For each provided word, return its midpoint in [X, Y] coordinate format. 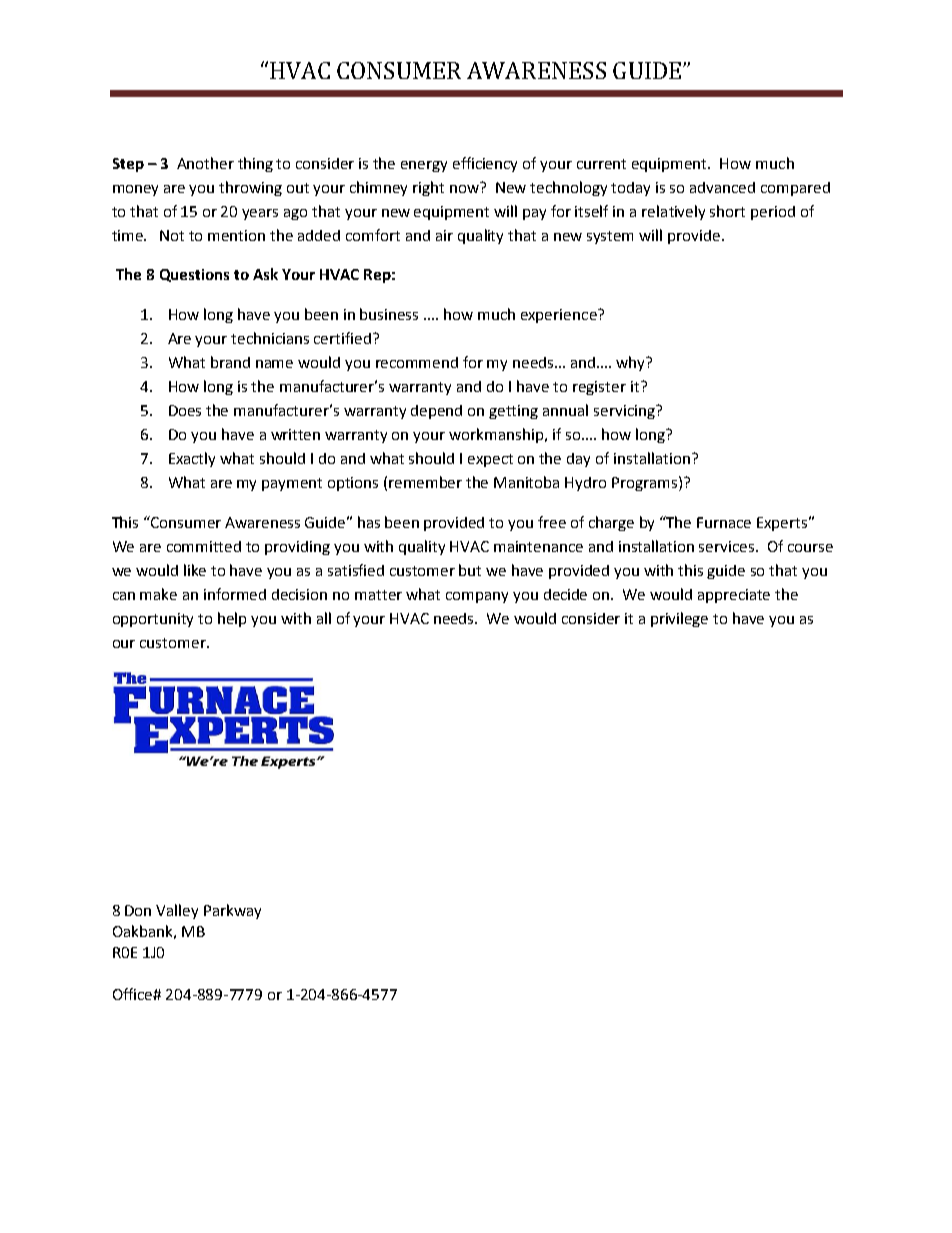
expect [490, 460]
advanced [722, 187]
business [389, 314]
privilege [679, 619]
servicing [625, 412]
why [632, 363]
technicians [270, 338]
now [466, 187]
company [477, 597]
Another [205, 163]
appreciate [734, 596]
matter [378, 595]
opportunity [153, 620]
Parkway [232, 911]
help [232, 619]
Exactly [192, 459]
